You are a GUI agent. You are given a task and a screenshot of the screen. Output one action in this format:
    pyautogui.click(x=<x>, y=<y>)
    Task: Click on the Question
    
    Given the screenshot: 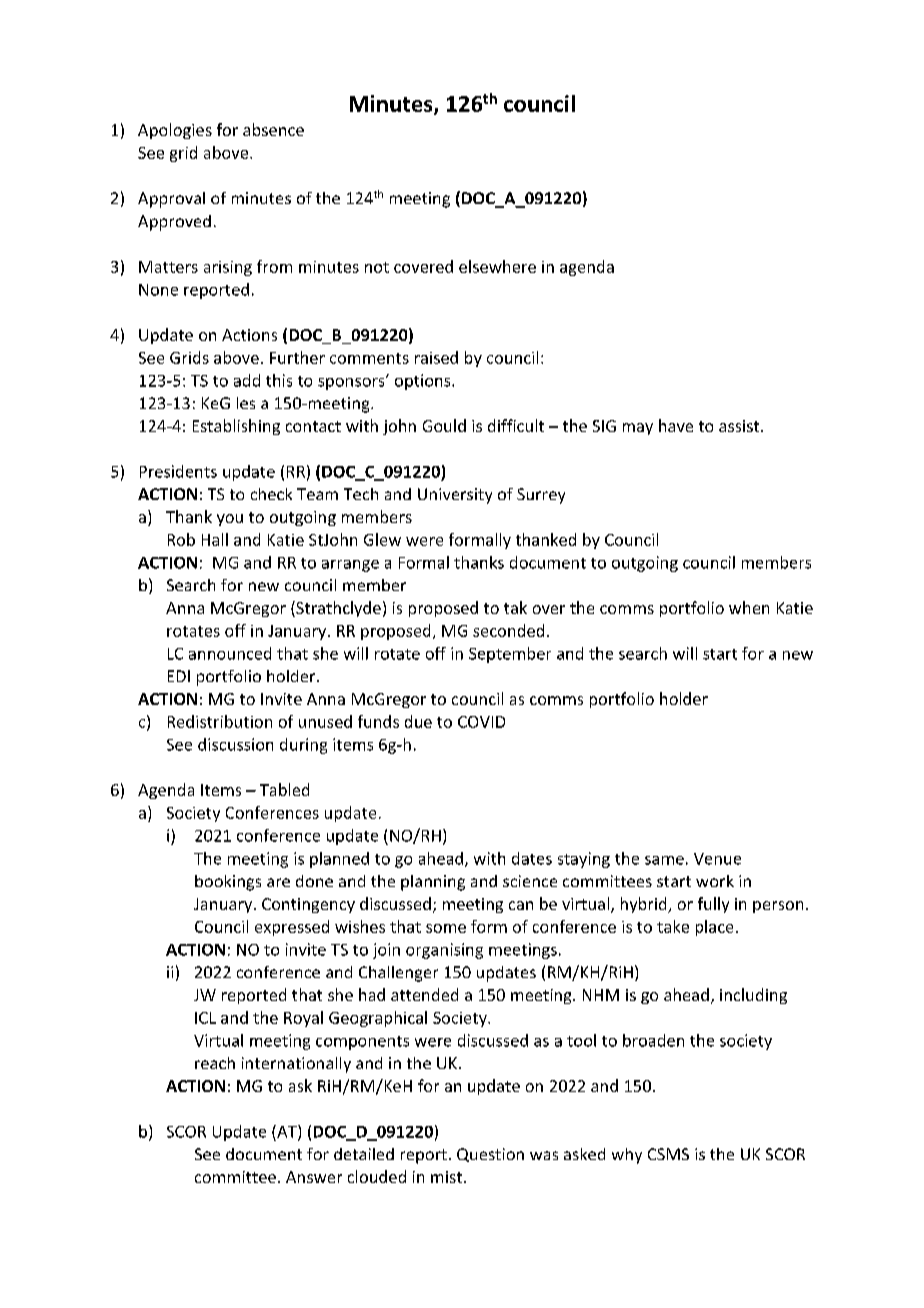 What is the action you would take?
    pyautogui.click(x=490, y=1155)
